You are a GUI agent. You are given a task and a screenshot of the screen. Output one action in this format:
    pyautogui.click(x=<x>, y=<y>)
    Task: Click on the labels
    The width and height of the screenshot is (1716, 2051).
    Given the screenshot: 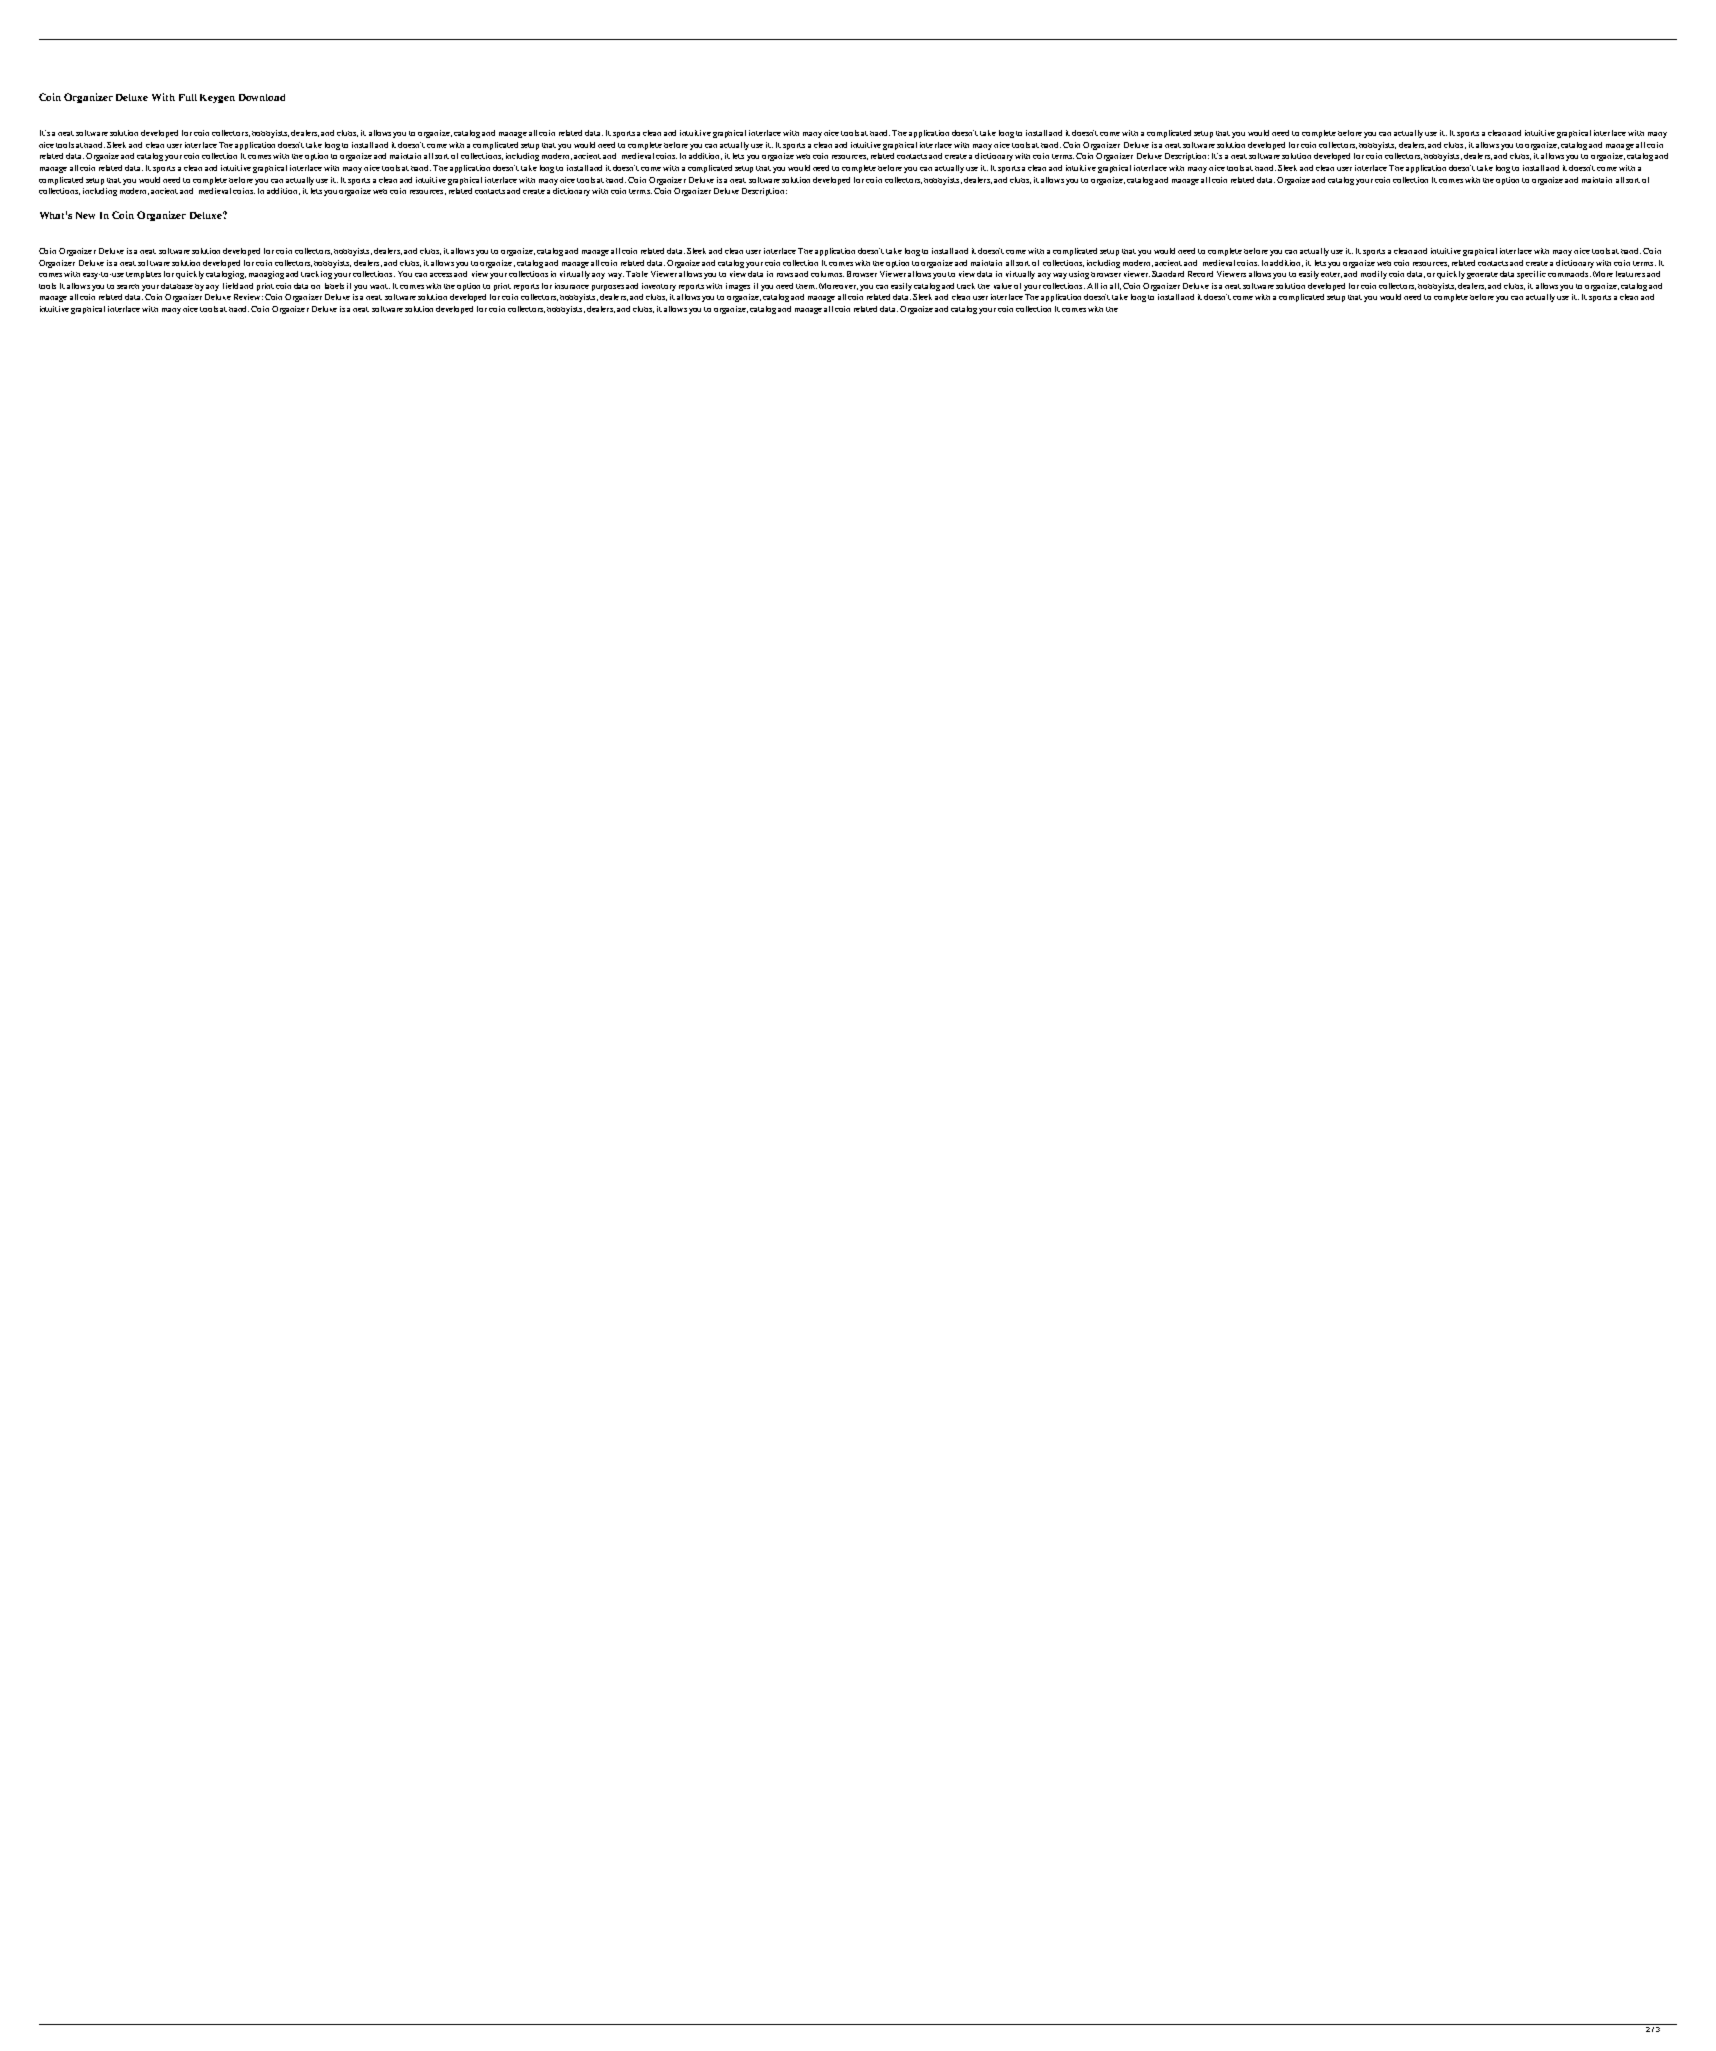 What is the action you would take?
    pyautogui.click(x=334, y=286)
